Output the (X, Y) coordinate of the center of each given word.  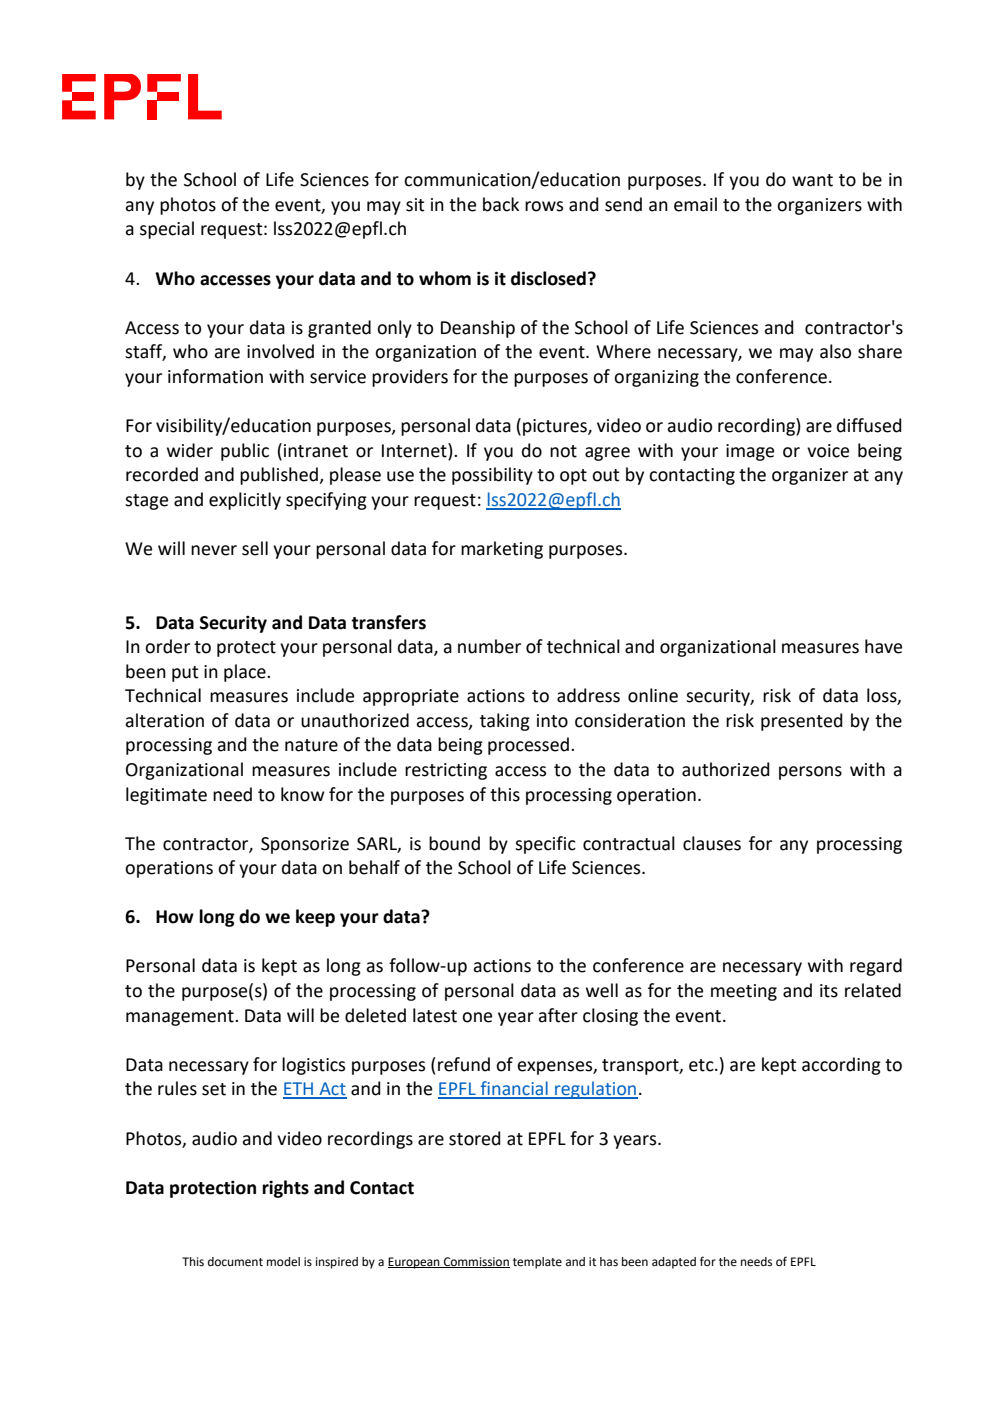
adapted (674, 1263)
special (167, 230)
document (235, 1262)
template (537, 1263)
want (812, 180)
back (501, 204)
